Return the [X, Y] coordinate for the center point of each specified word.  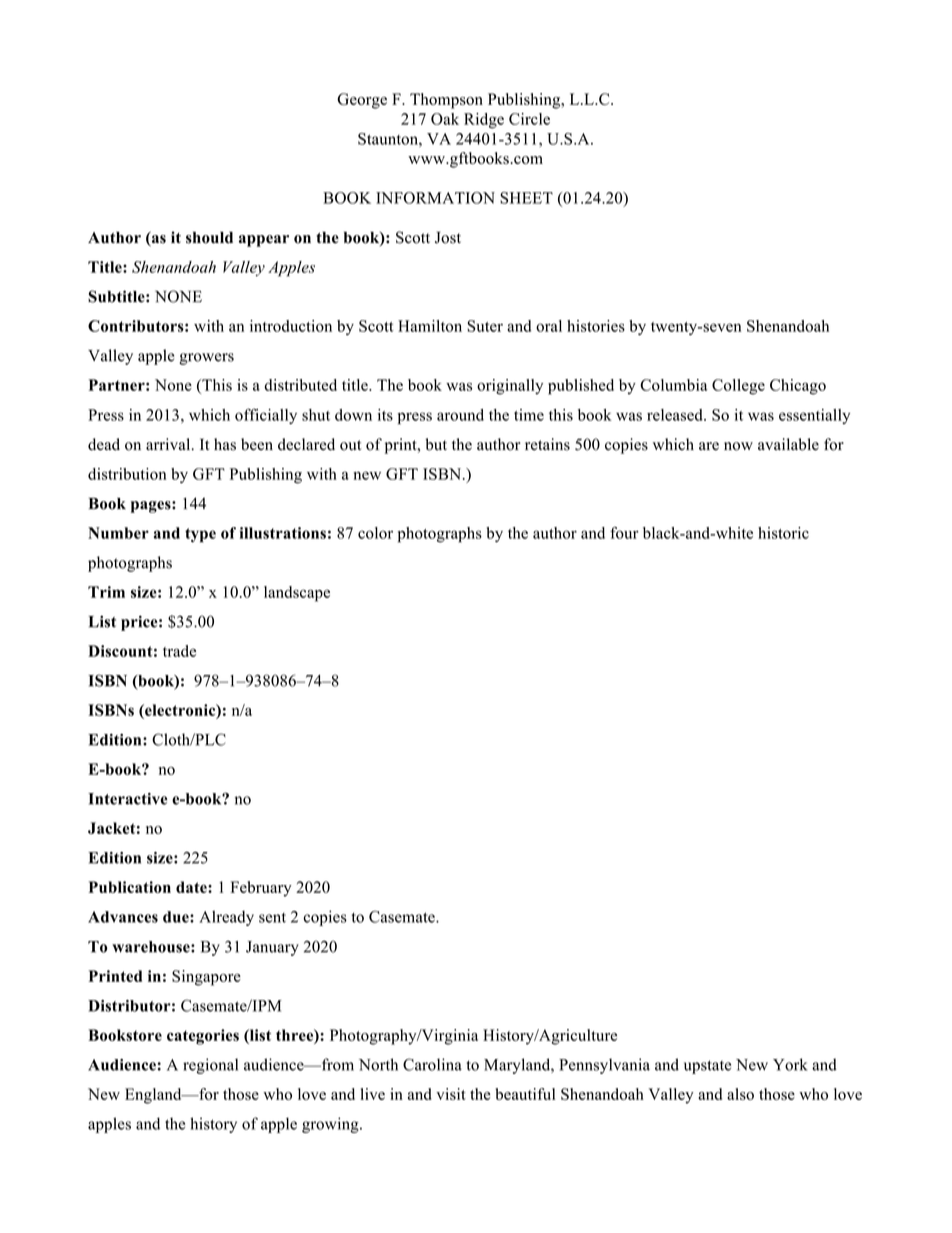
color [375, 533]
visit [451, 1094]
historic [783, 533]
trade [179, 651]
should [209, 237]
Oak [445, 119]
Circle [529, 119]
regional [210, 1066]
